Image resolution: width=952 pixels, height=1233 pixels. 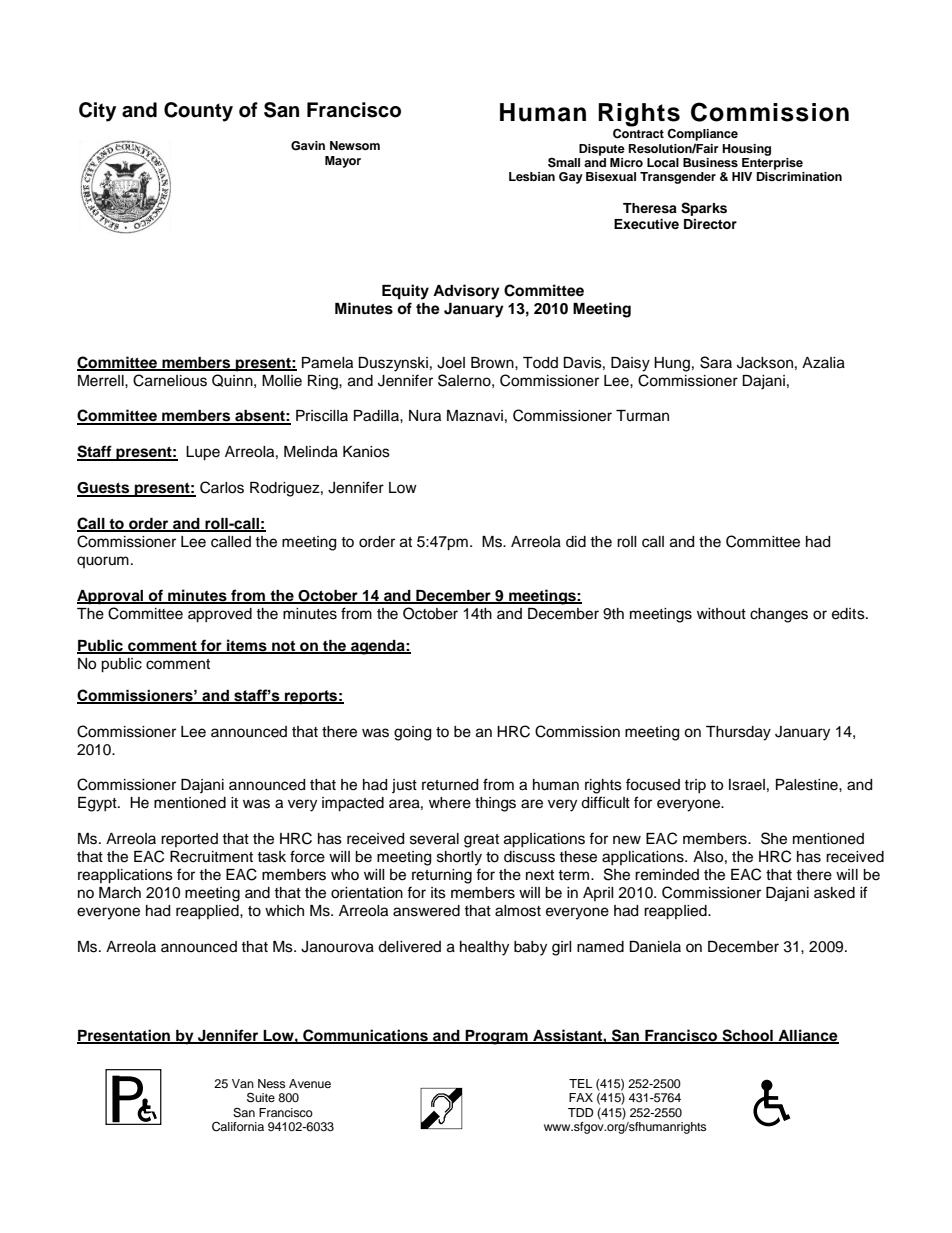 What do you see at coordinates (459, 858) in the page?
I see `shortly` at bounding box center [459, 858].
